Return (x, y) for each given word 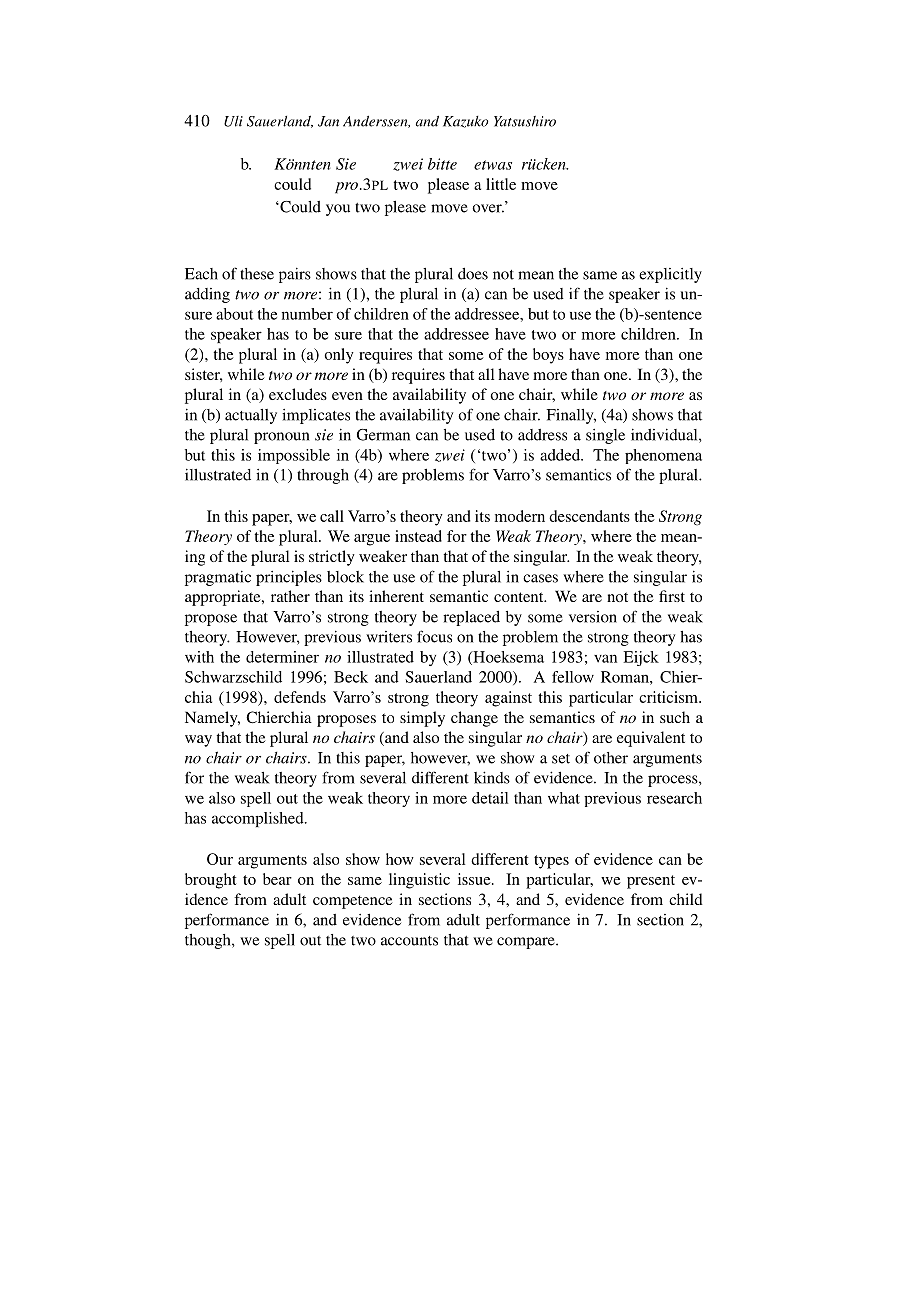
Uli (233, 121)
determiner (282, 657)
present (651, 882)
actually (251, 416)
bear (277, 879)
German (383, 435)
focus (434, 636)
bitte (442, 164)
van (605, 658)
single (605, 436)
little (501, 184)
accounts (409, 941)
